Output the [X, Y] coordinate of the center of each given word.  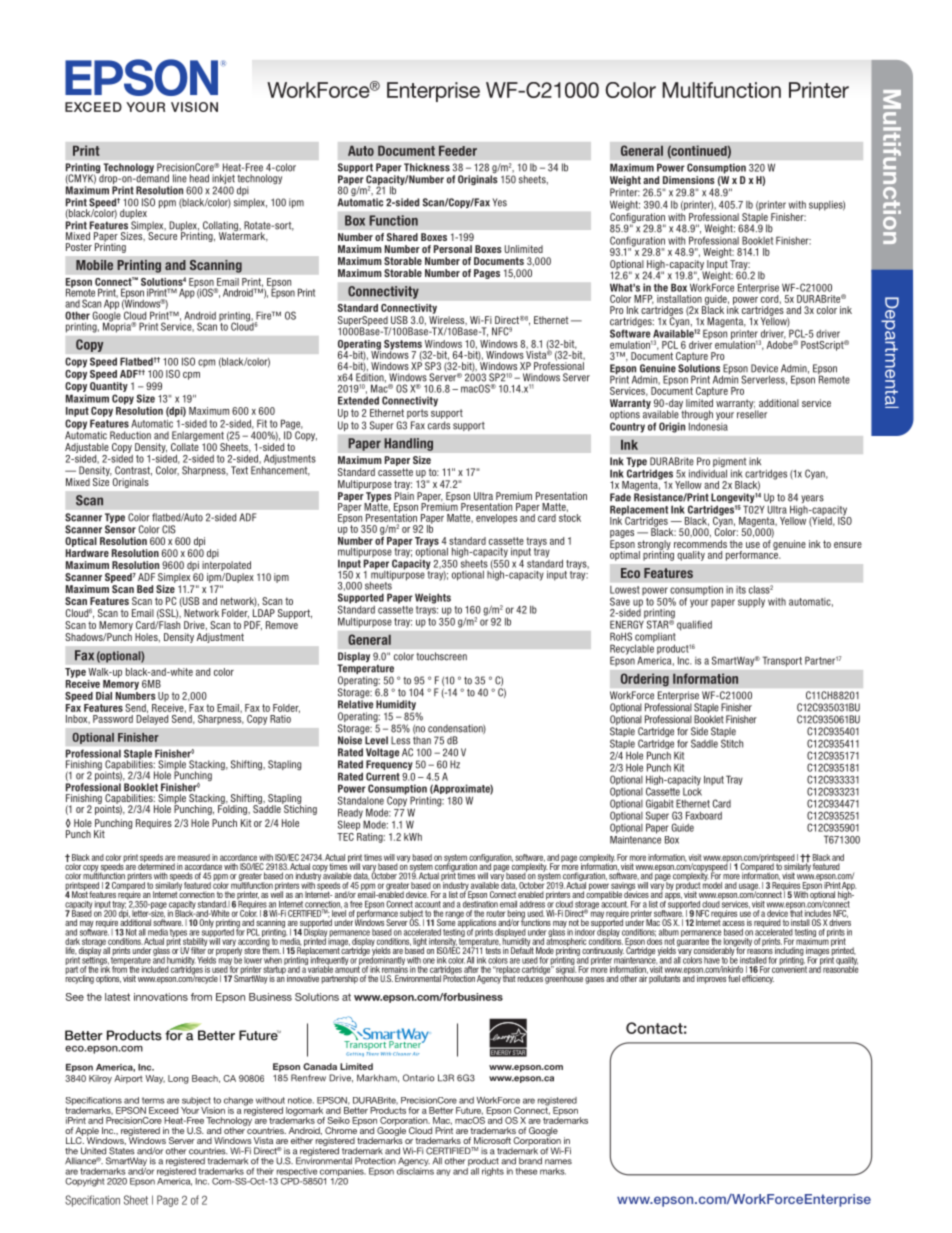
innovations [161, 997]
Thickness [427, 167]
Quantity [109, 387]
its [741, 590]
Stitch [732, 743]
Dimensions [689, 180]
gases [594, 980]
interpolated [226, 566]
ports [417, 414]
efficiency [758, 979]
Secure [162, 235]
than [422, 740]
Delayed [152, 718]
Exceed [163, 1110]
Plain [404, 496]
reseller [752, 413]
